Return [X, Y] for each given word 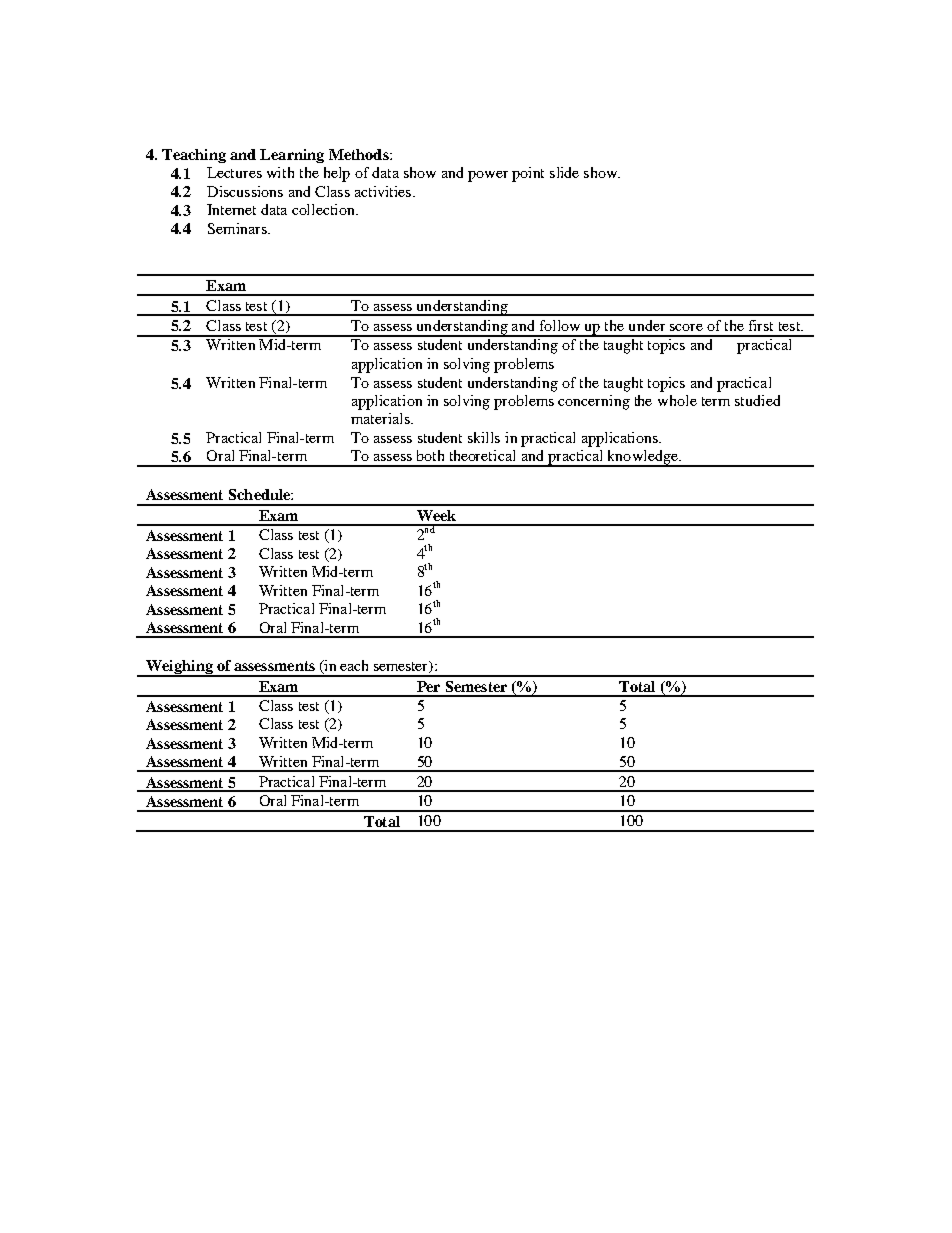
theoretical [482, 455]
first [761, 325]
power [488, 176]
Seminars [238, 228]
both [430, 455]
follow [560, 325]
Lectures [234, 172]
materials [381, 418]
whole [677, 400]
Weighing [179, 668]
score [686, 327]
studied [757, 400]
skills [484, 437]
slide [564, 172]
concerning [594, 402]
